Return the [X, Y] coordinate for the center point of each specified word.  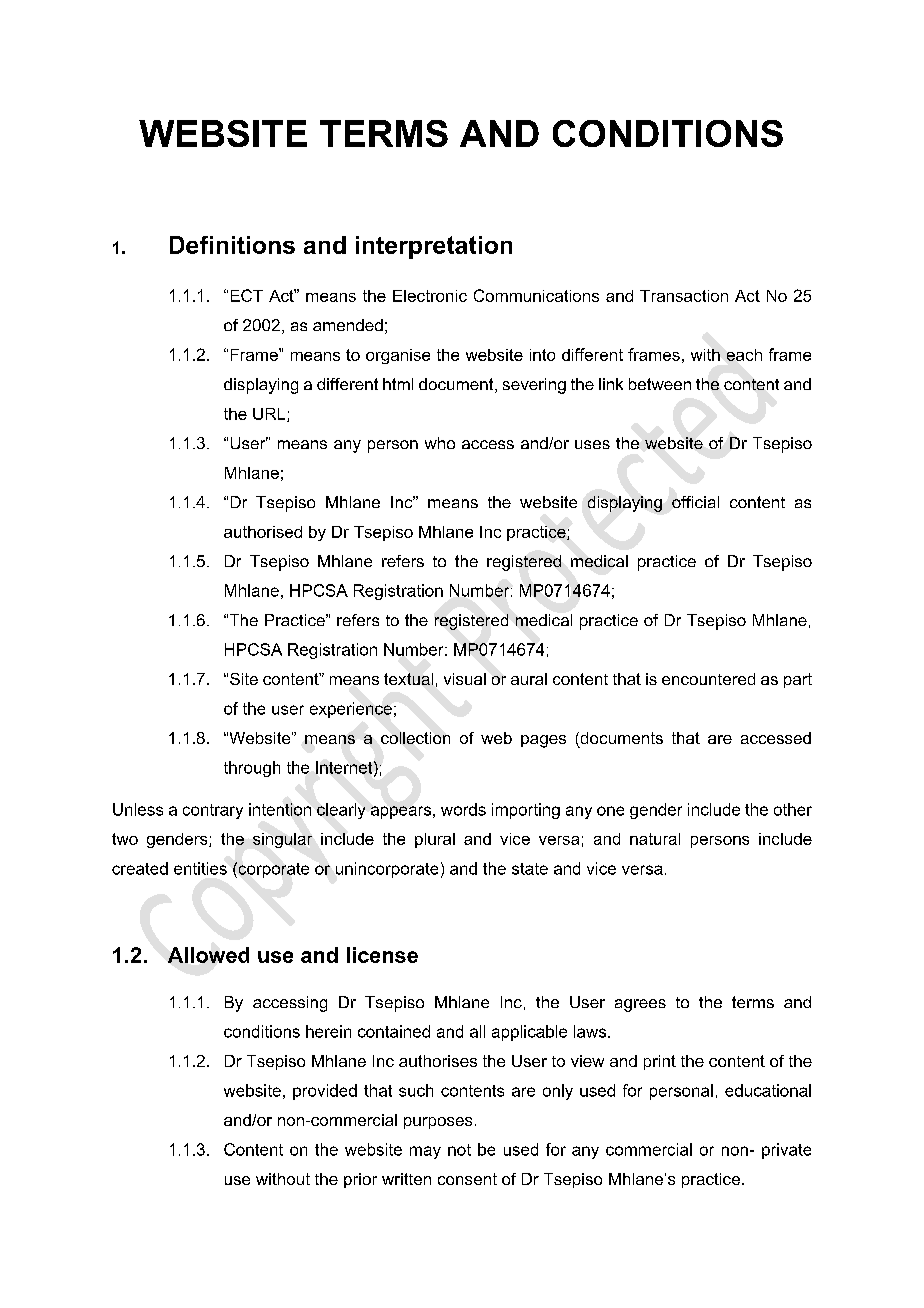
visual [465, 679]
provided [325, 1092]
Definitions [232, 245]
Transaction [684, 296]
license [382, 955]
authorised [263, 532]
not [459, 1150]
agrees [640, 1005]
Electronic [430, 296]
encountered [708, 679]
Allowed [208, 955]
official [695, 502]
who [440, 443]
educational [768, 1090]
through [252, 769]
